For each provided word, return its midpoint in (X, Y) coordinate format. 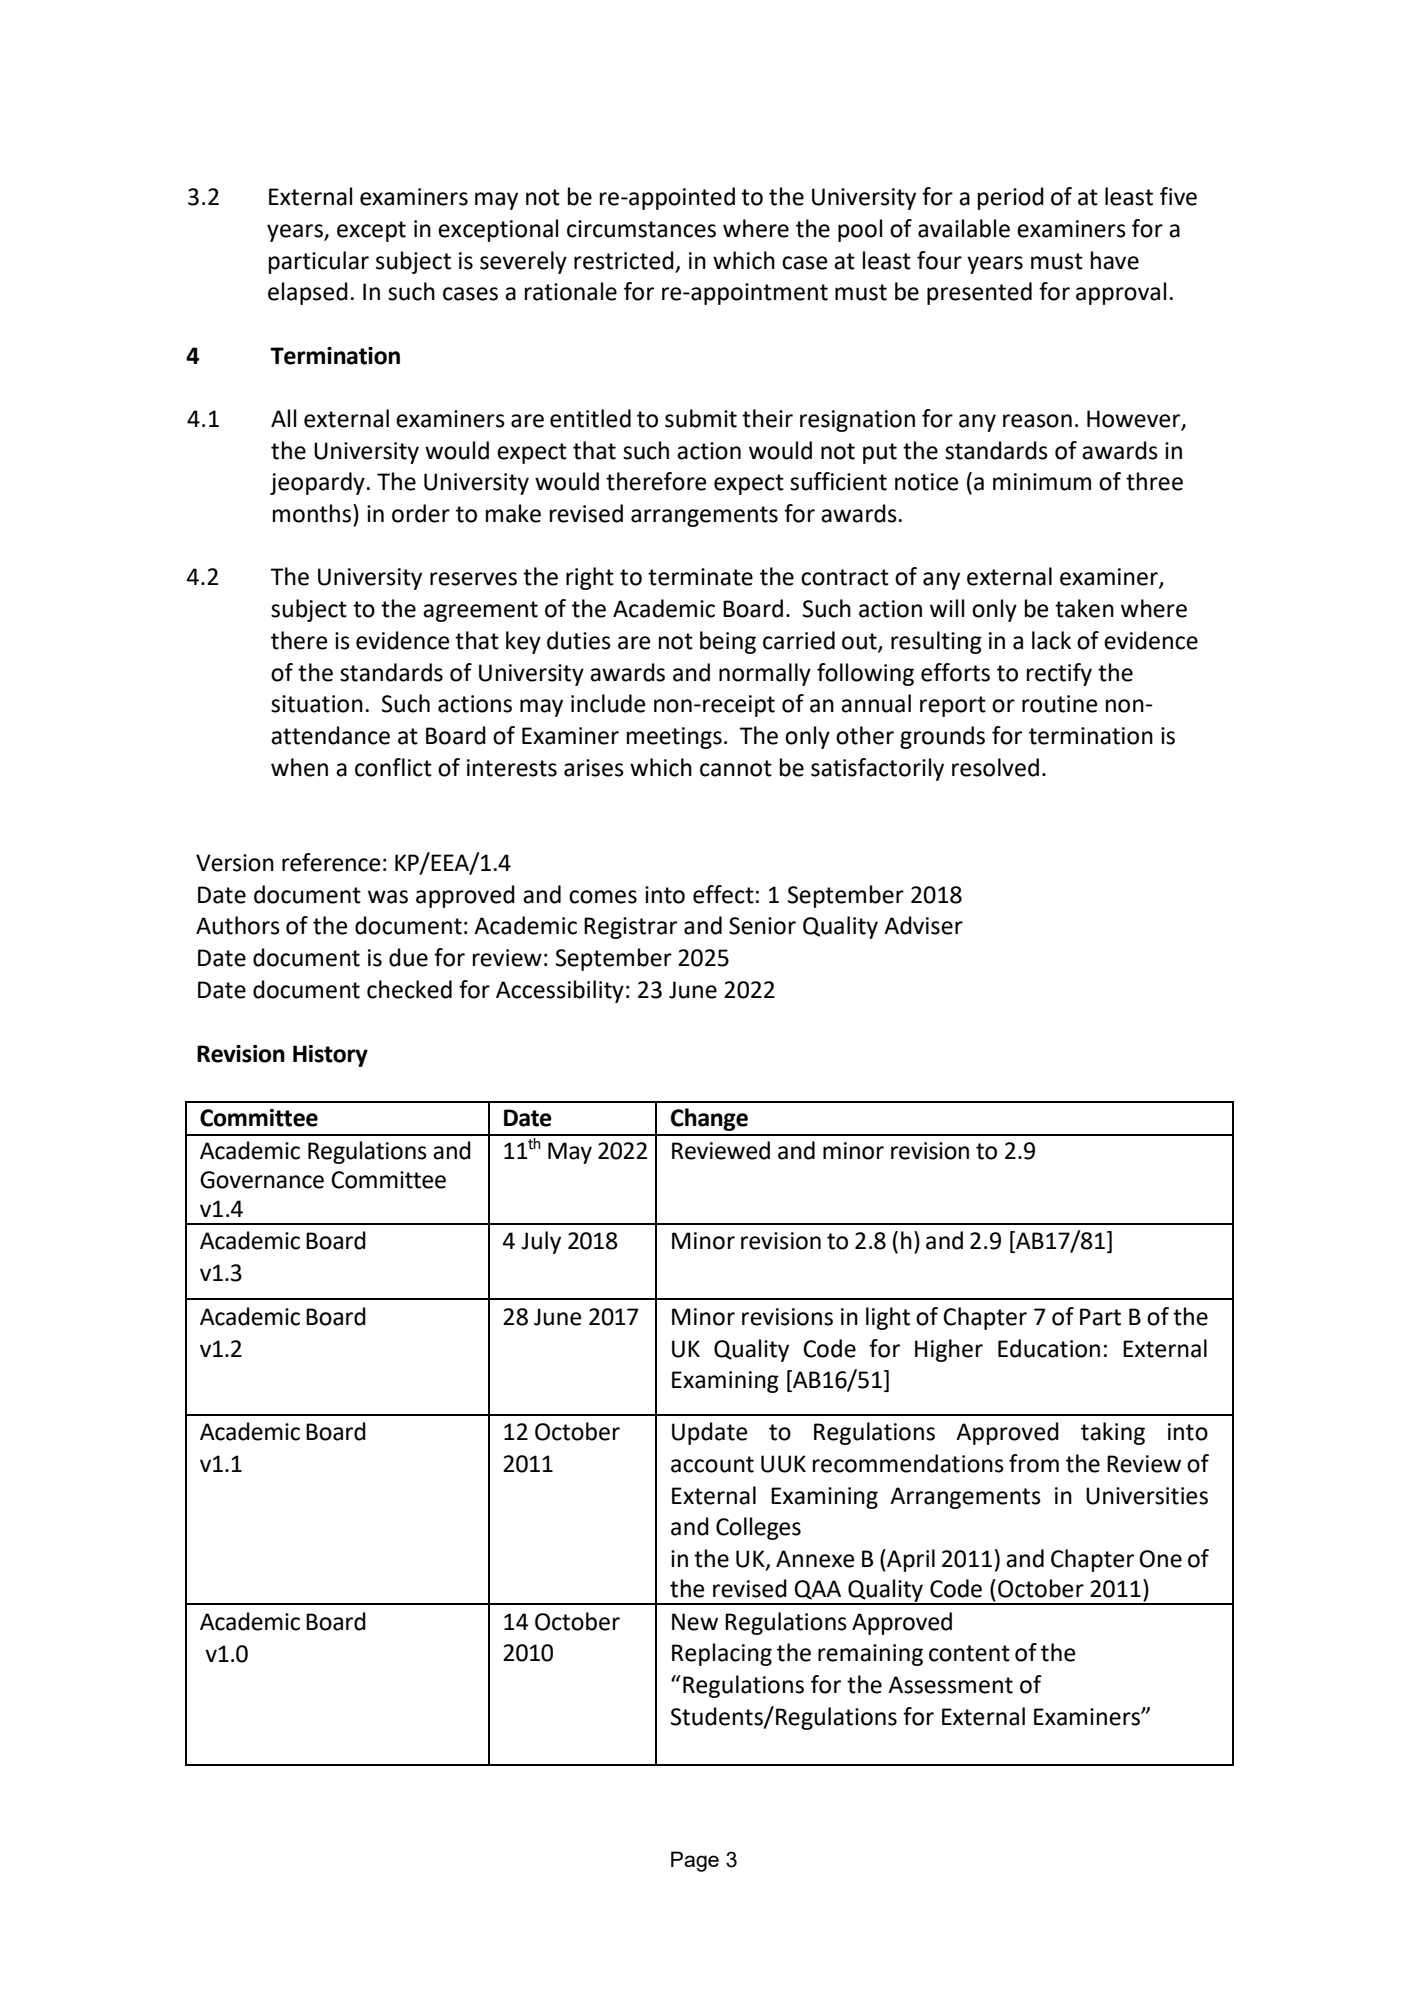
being (728, 642)
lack (1051, 640)
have (1115, 260)
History (330, 1056)
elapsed (308, 293)
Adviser (923, 925)
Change (709, 1119)
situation (317, 704)
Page (695, 1861)
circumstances (641, 229)
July (541, 1242)
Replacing (722, 1654)
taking (1113, 1433)
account (712, 1464)
